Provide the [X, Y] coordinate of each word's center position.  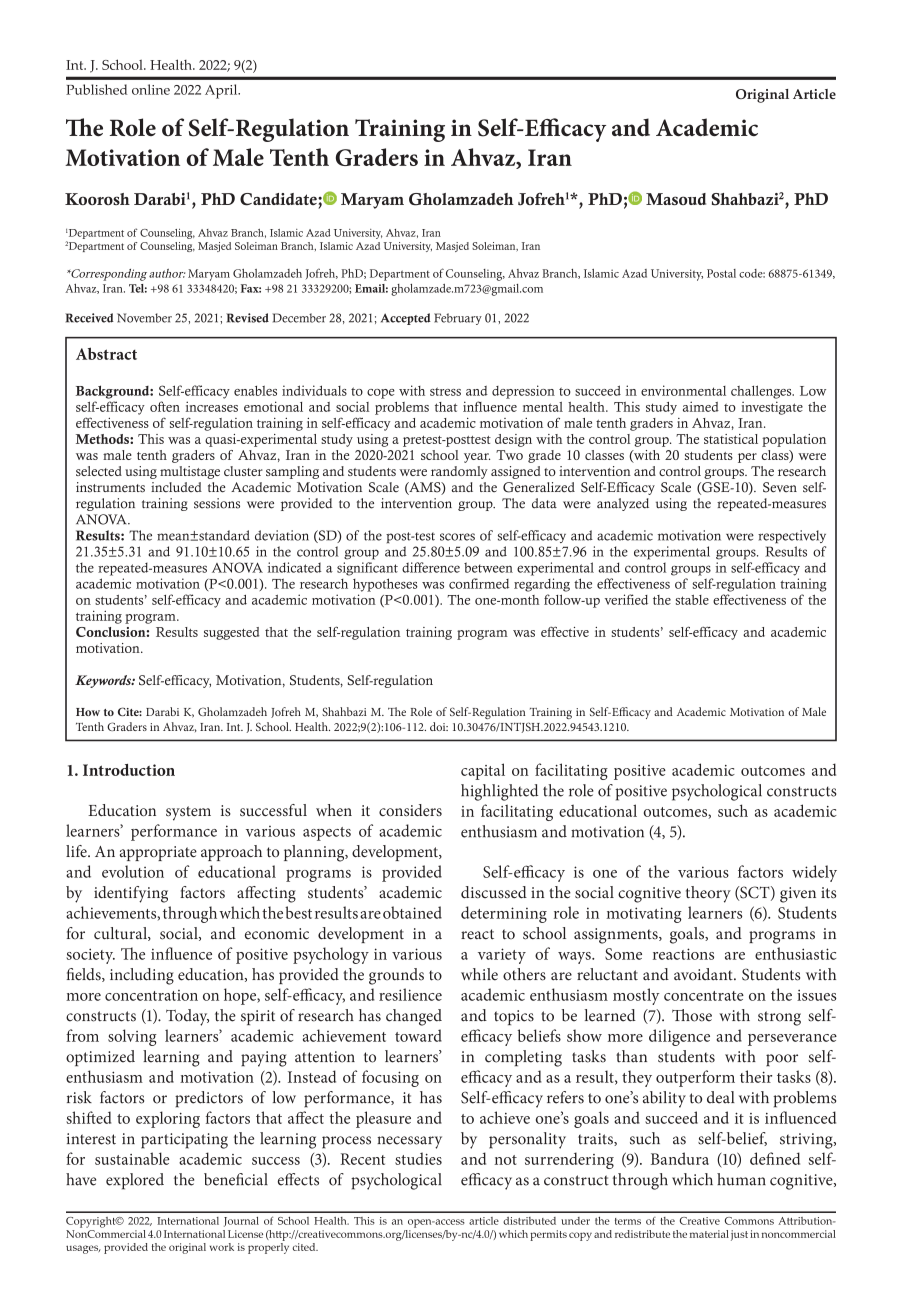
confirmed [479, 583]
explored [135, 1181]
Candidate [279, 199]
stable [692, 600]
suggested [231, 633]
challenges [762, 392]
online [151, 89]
